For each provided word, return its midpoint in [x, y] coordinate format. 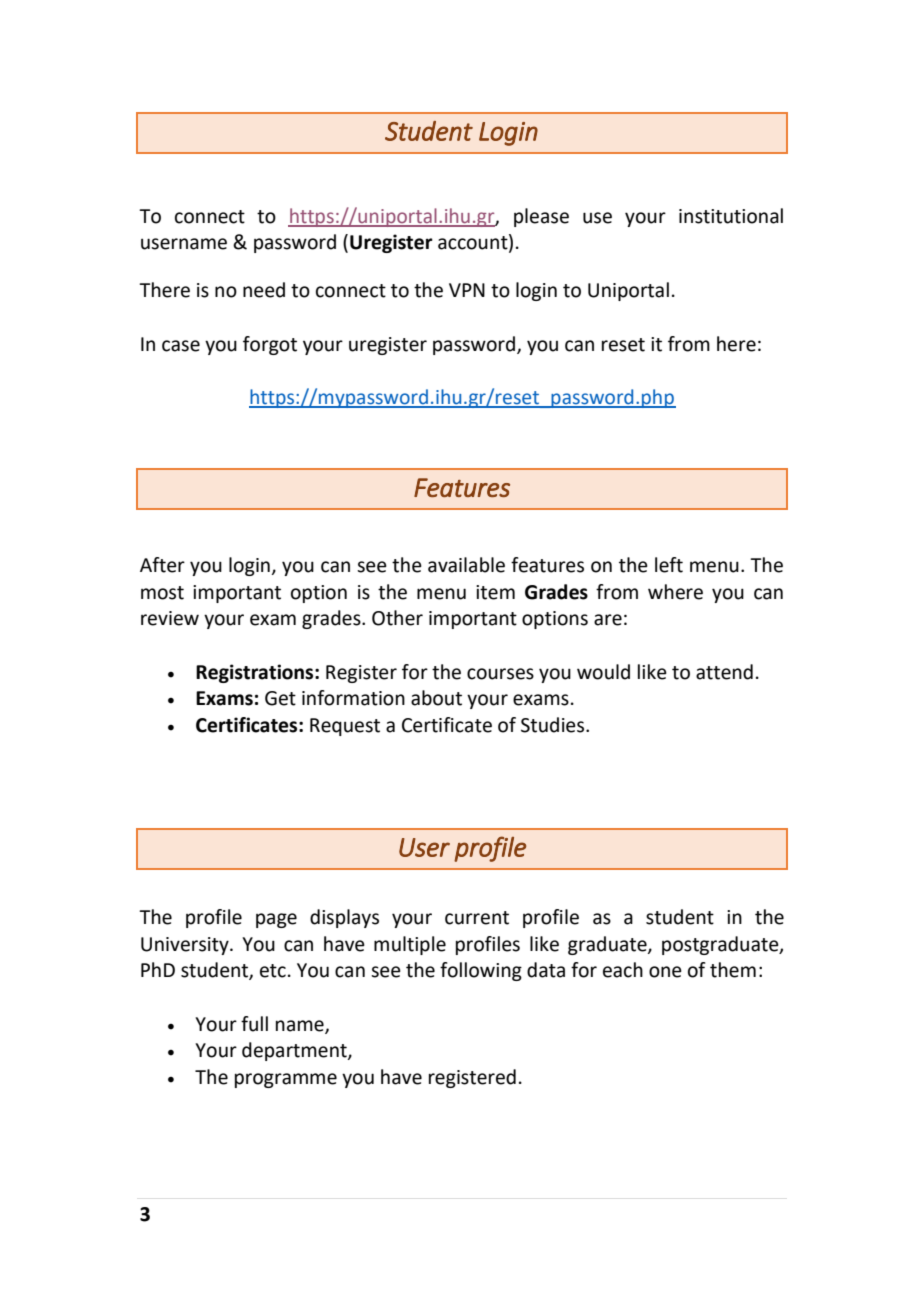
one [665, 972]
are [608, 620]
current [477, 918]
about [436, 698]
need [264, 290]
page [276, 920]
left [669, 565]
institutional [731, 216]
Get [280, 698]
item [495, 592]
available [466, 565]
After [162, 565]
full [254, 1024]
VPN [467, 290]
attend [724, 672]
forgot [270, 345]
